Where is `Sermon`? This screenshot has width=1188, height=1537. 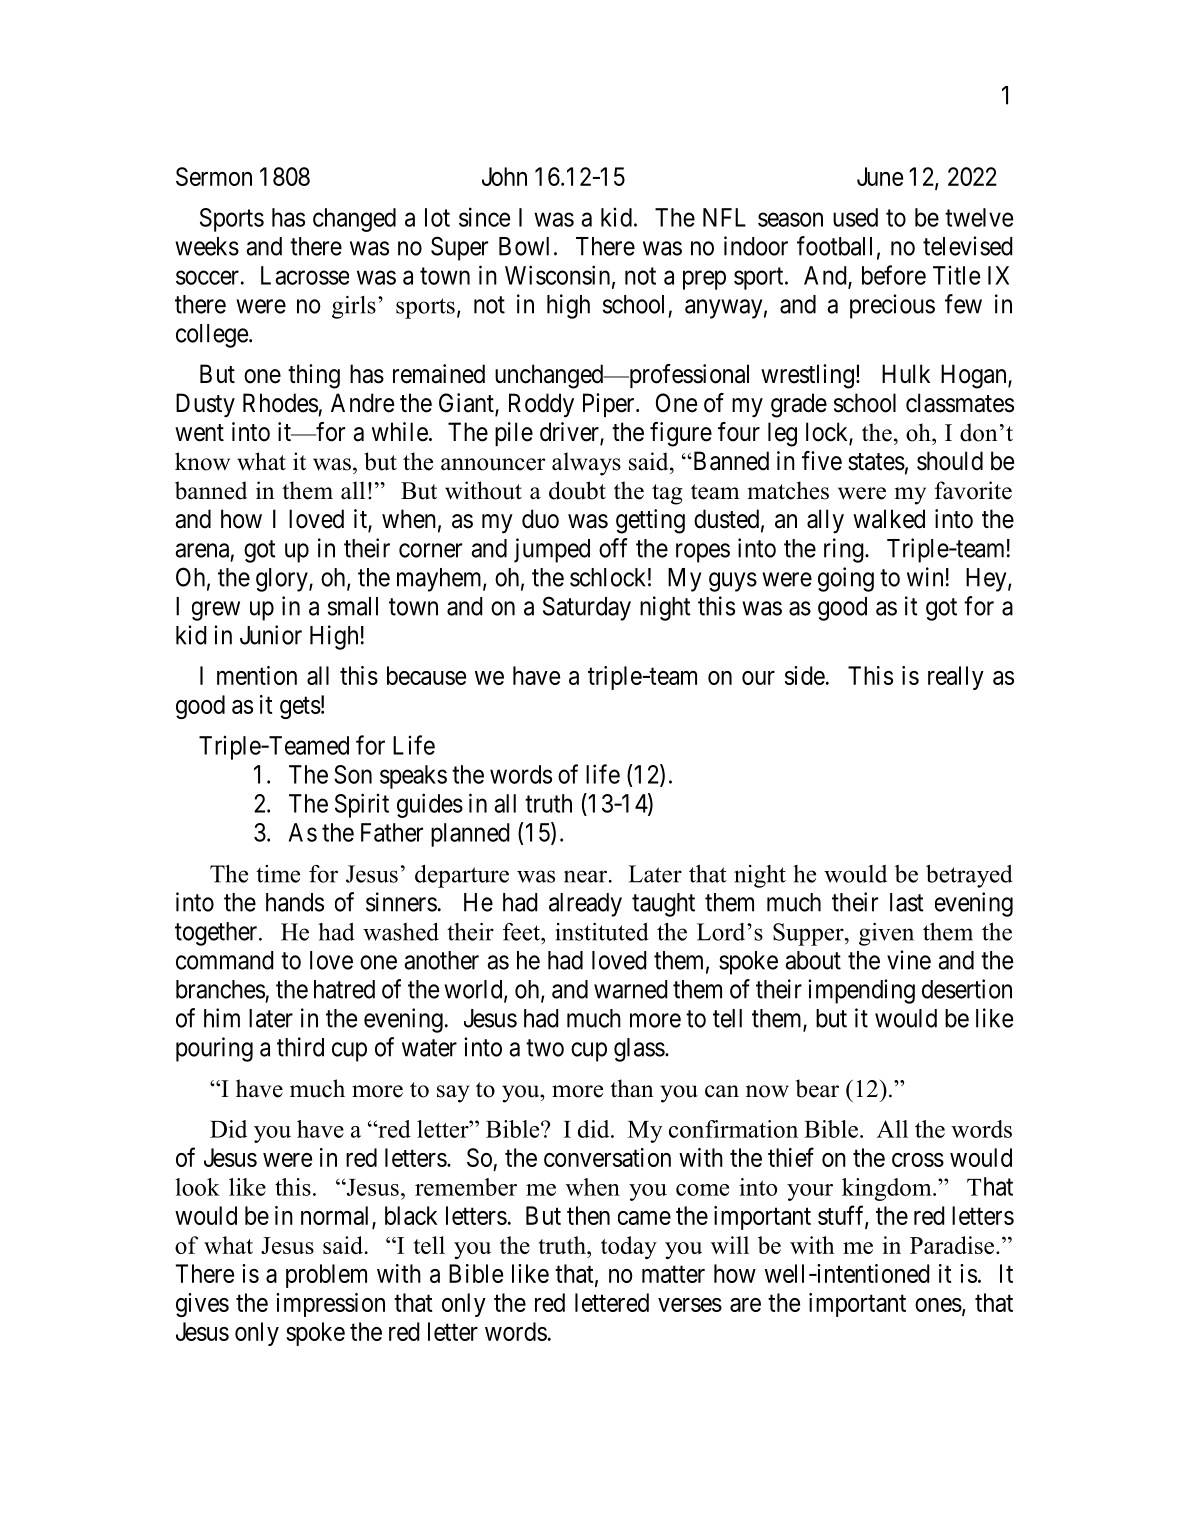
Sermon is located at coordinates (214, 176).
